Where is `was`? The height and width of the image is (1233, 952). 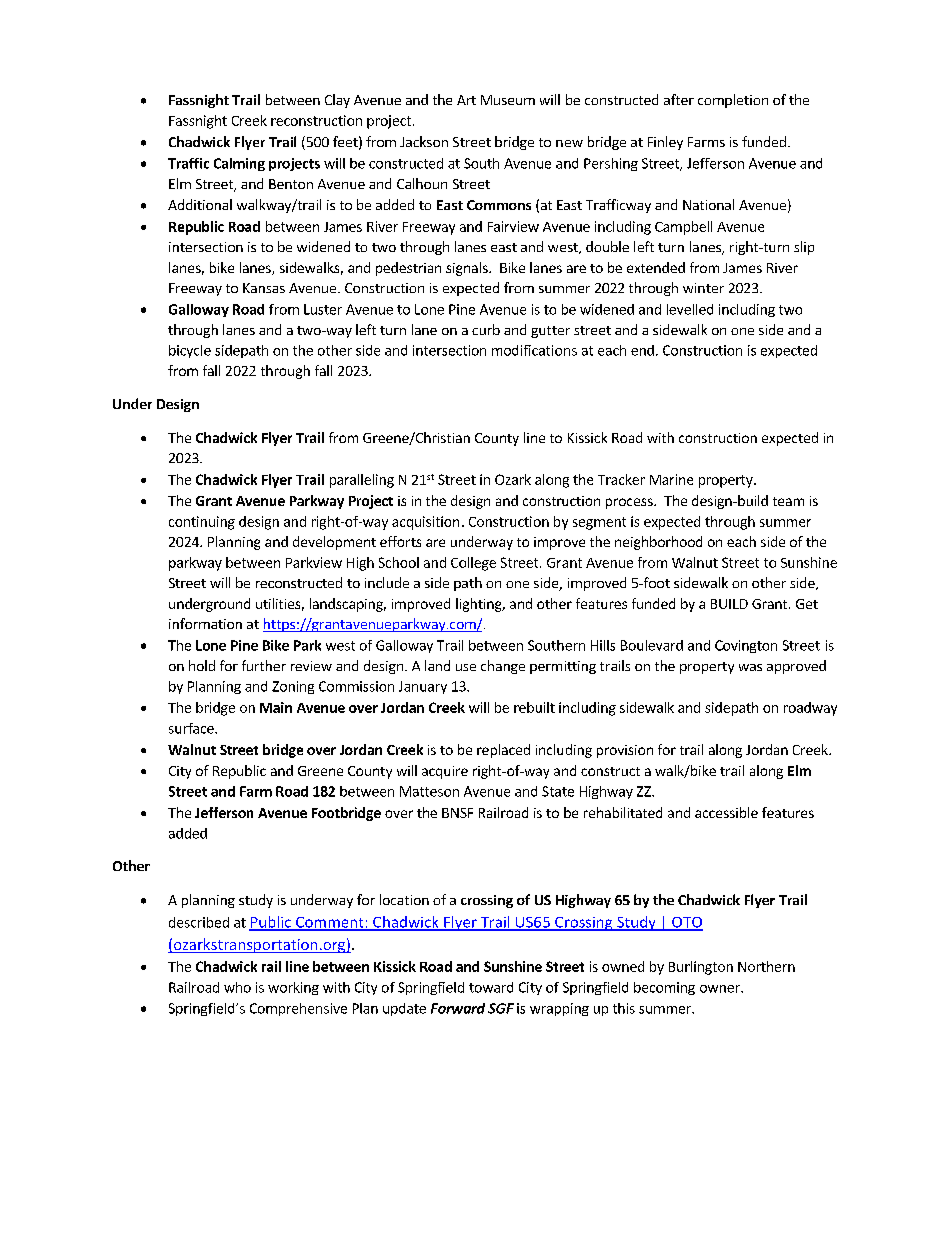 was is located at coordinates (750, 667).
